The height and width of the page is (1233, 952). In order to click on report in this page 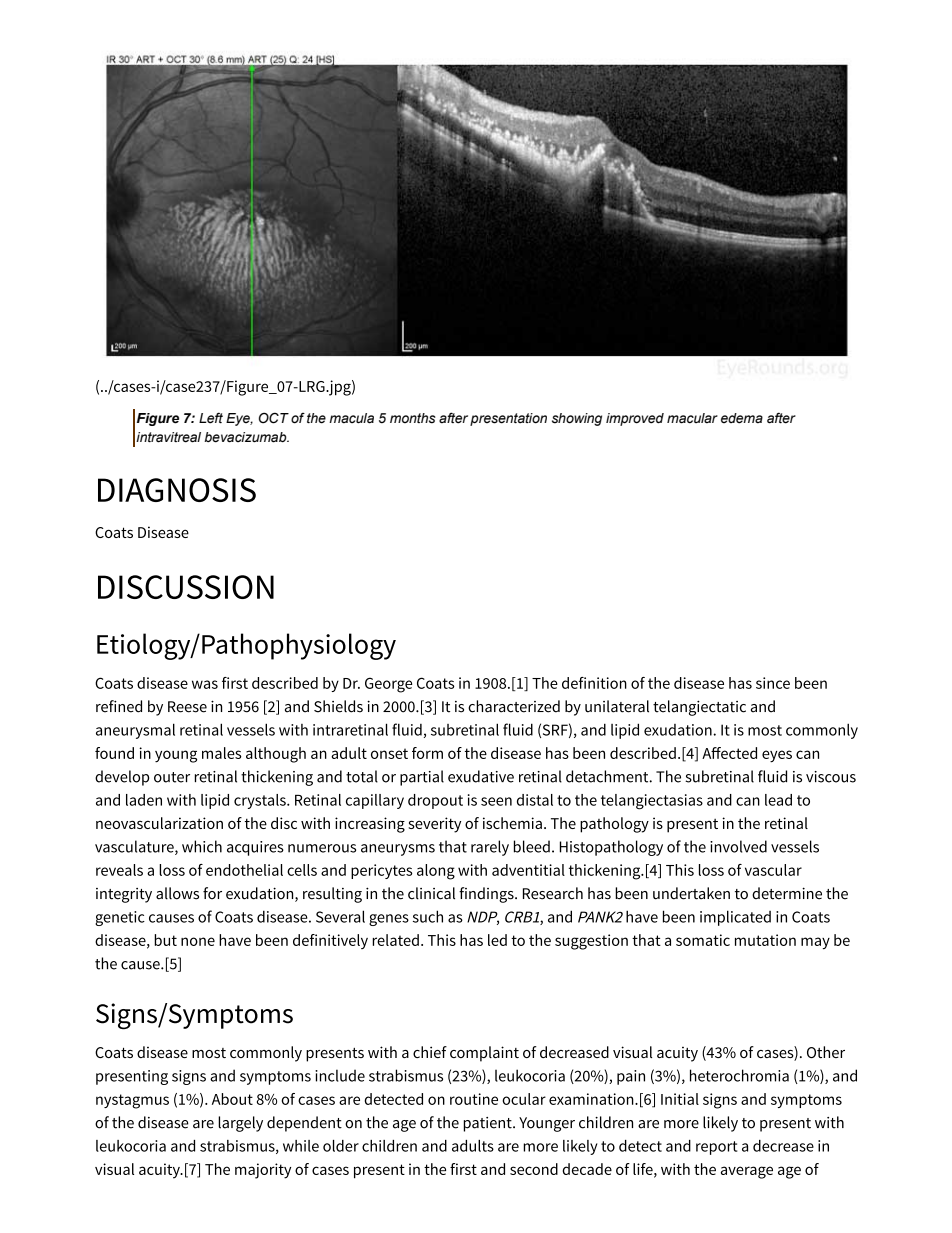, I will do `click(716, 1148)`.
